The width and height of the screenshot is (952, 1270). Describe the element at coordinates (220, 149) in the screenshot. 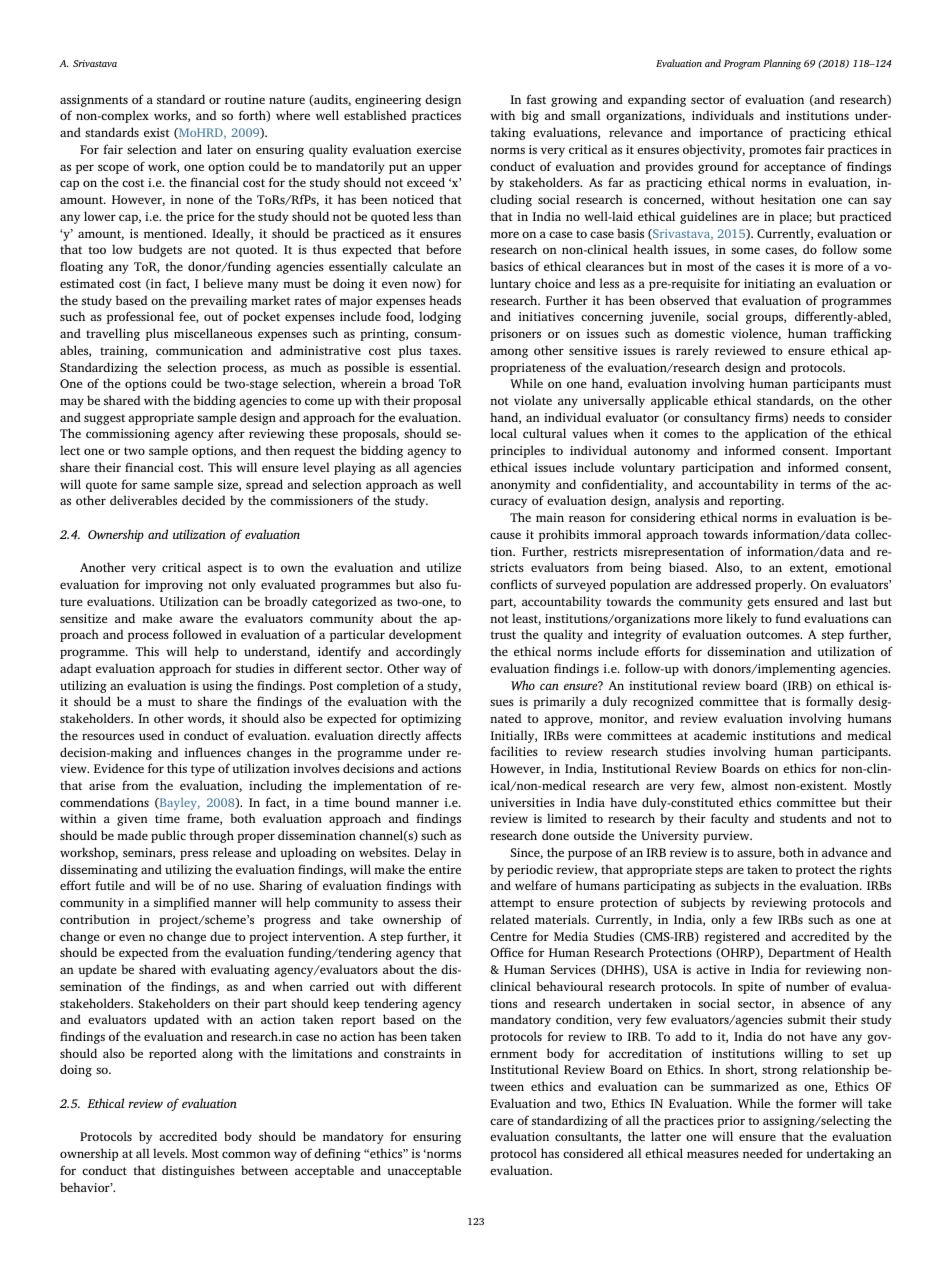

I see `later` at that location.
